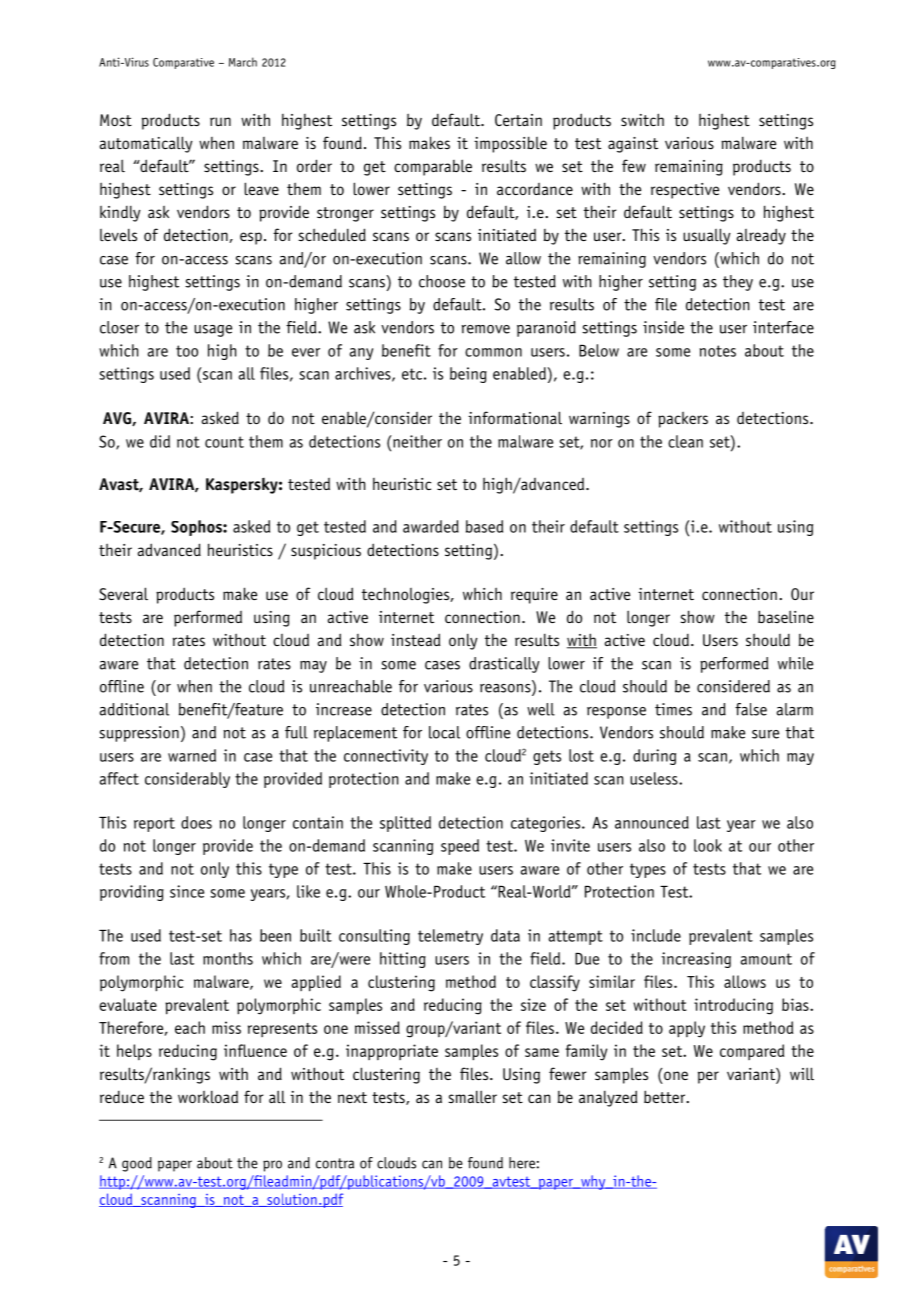 The height and width of the image is (1308, 924). I want to click on workload, so click(208, 1097).
